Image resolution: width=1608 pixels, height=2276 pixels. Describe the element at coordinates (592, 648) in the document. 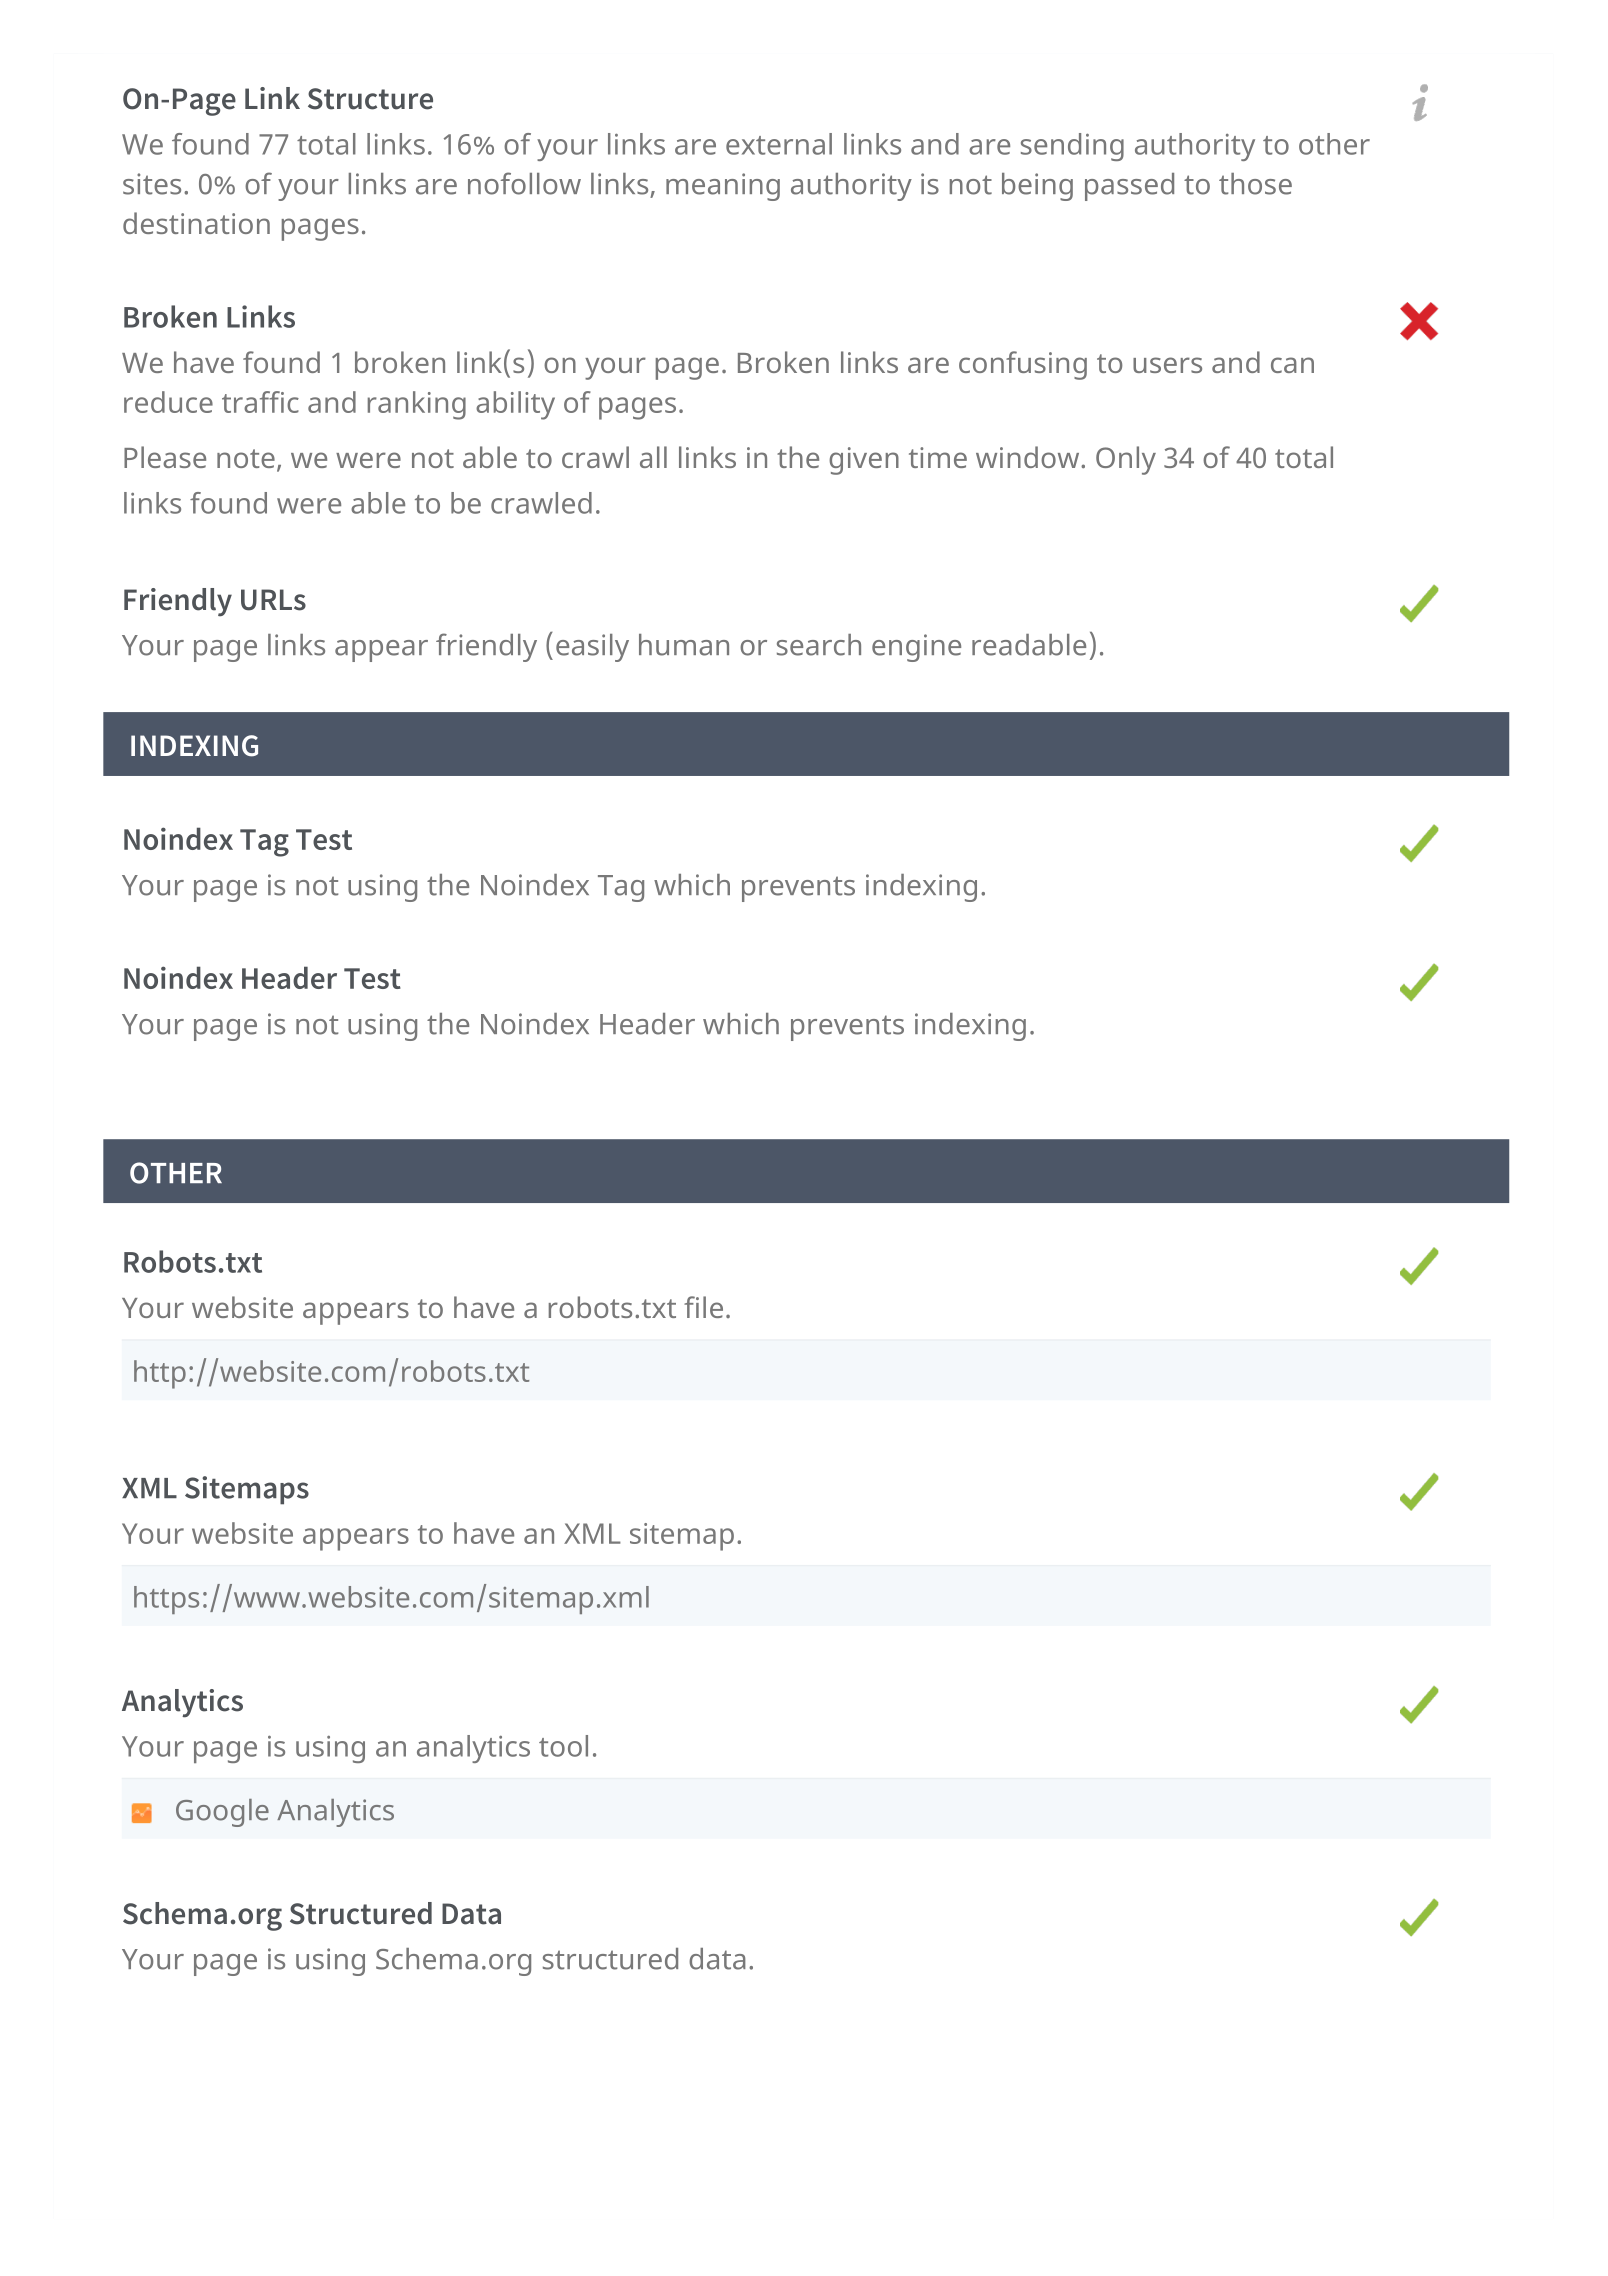

I see `easily` at that location.
